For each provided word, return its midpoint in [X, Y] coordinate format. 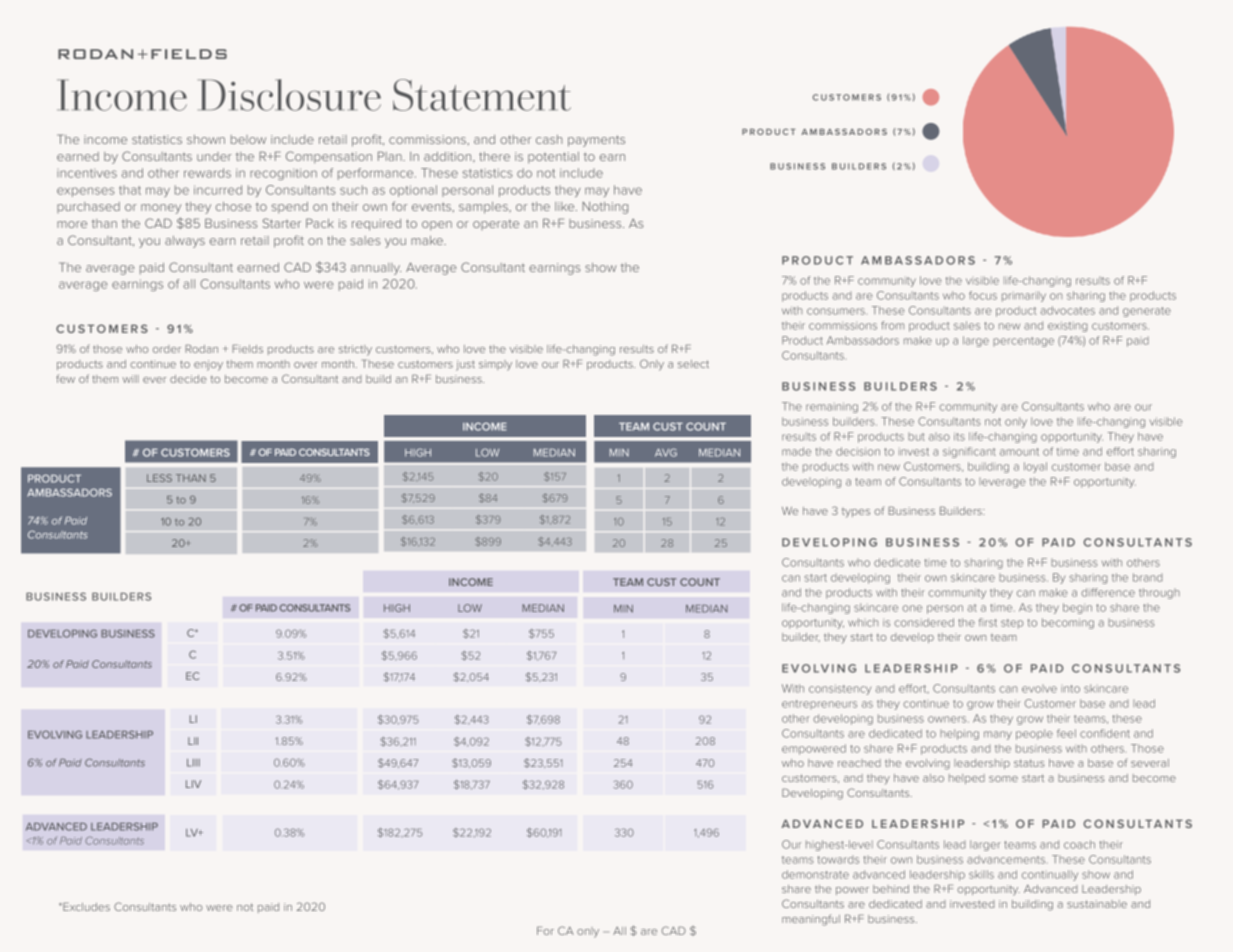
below [248, 139]
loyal [1035, 467]
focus [983, 295]
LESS [159, 478]
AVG [666, 452]
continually [1050, 875]
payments [596, 141]
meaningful [811, 920]
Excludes [85, 906]
